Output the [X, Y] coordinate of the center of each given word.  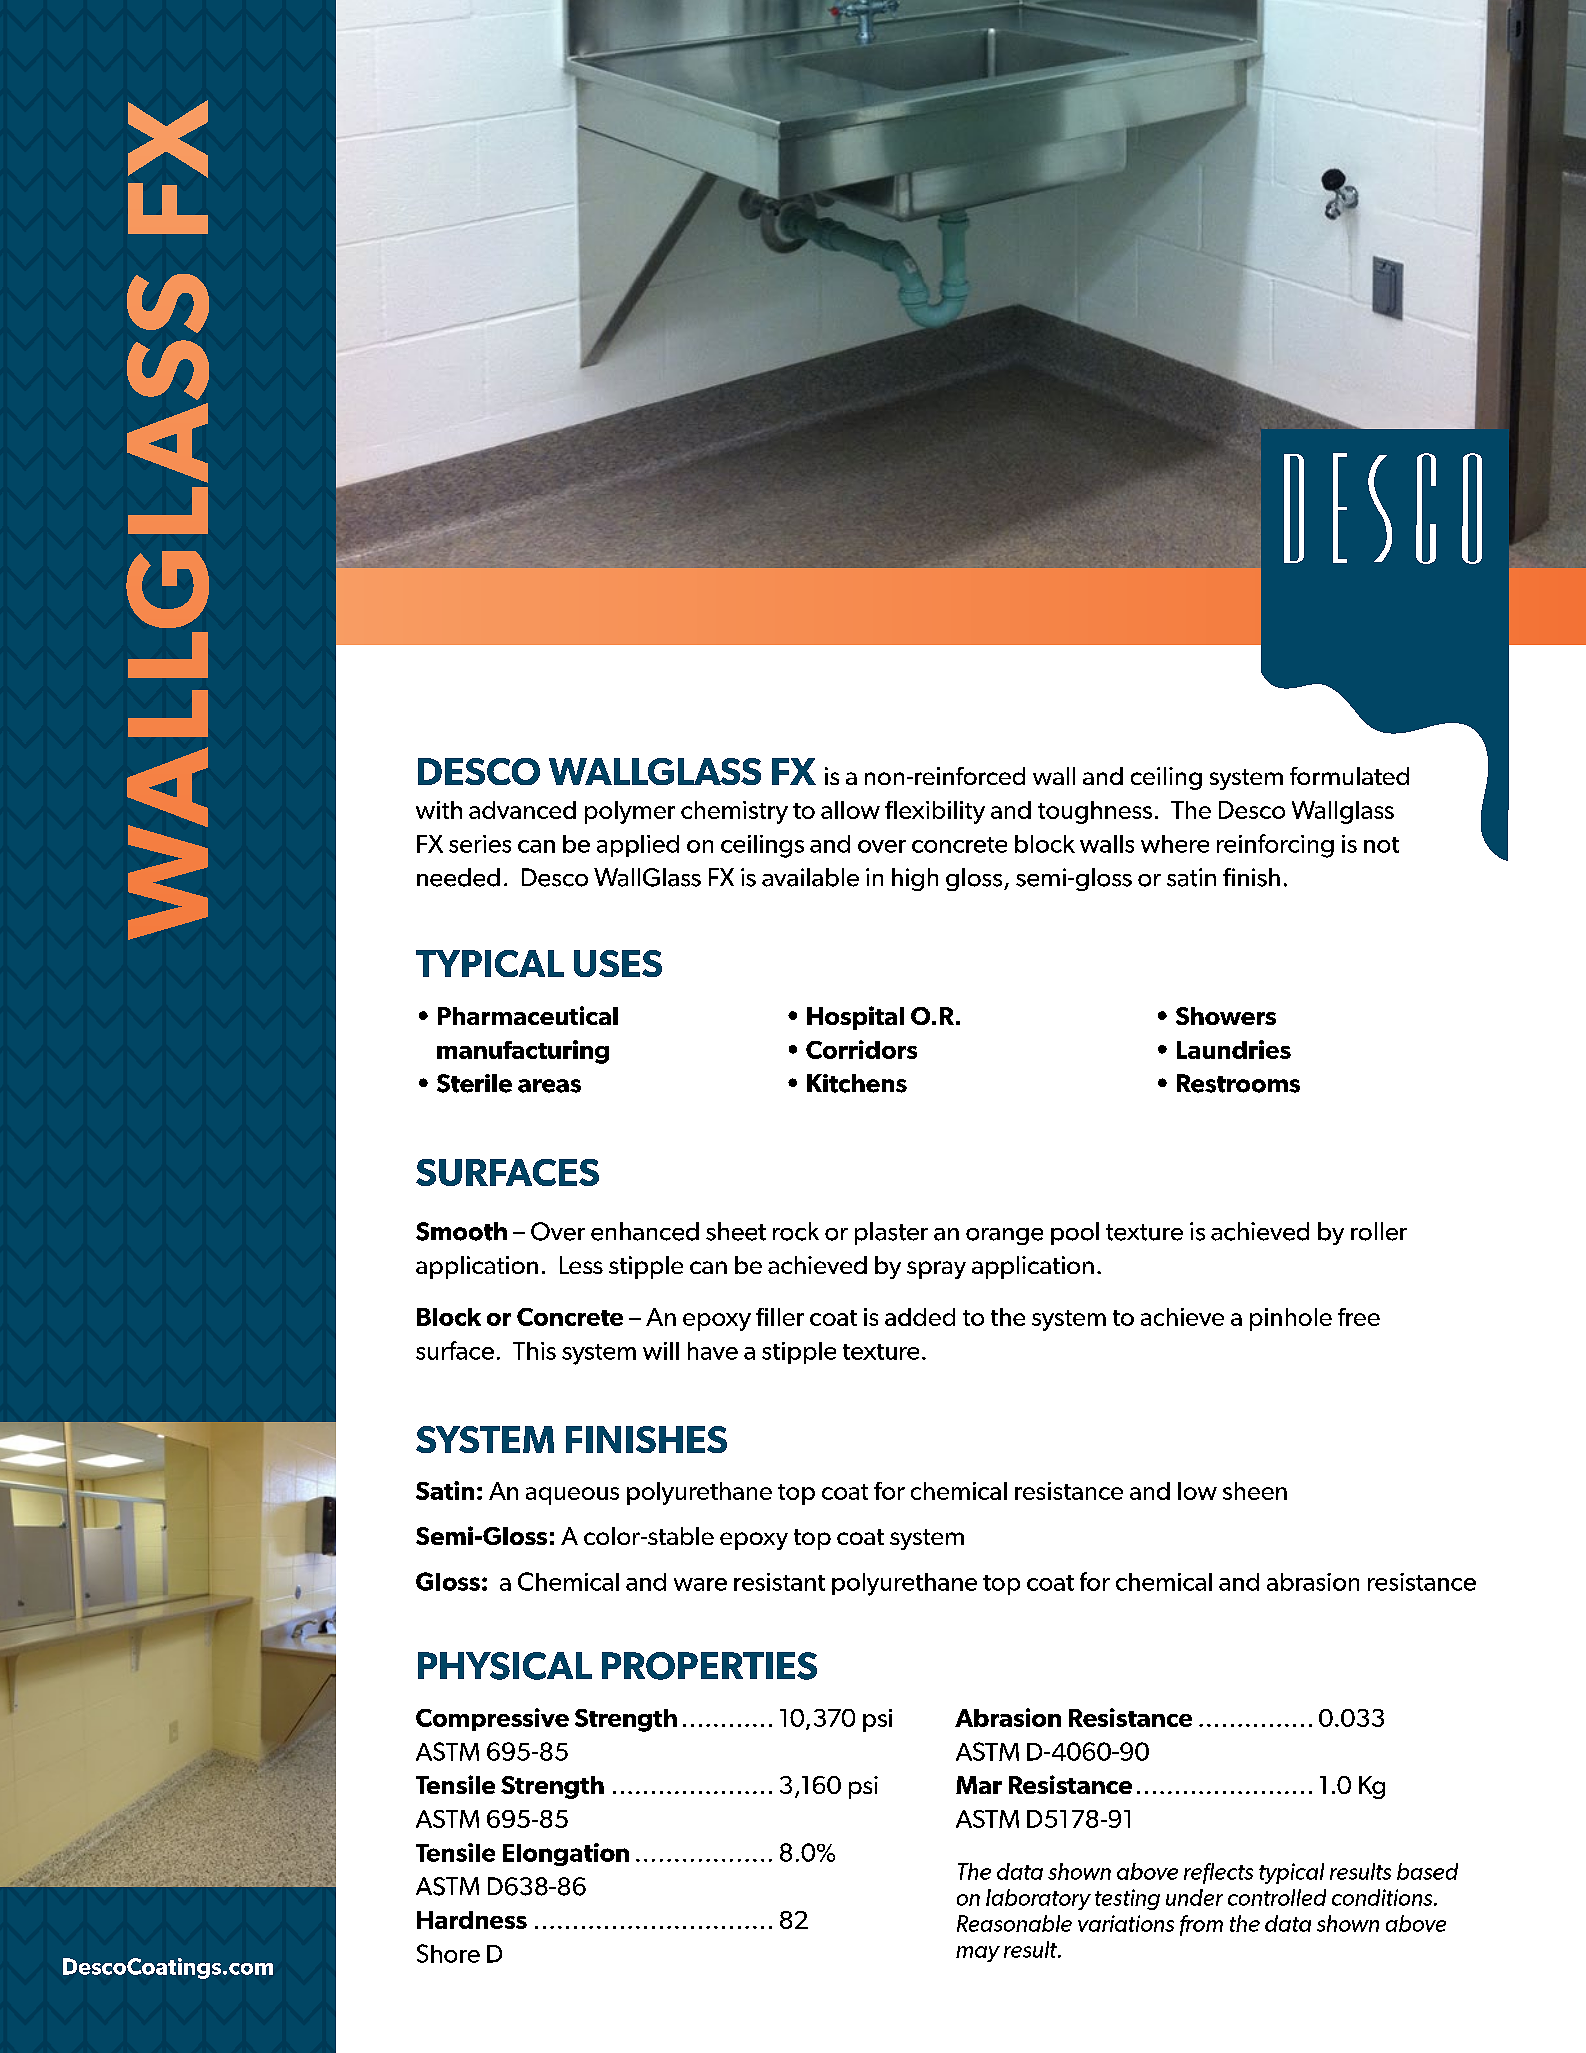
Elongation [566, 1854]
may [978, 1954]
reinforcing [1275, 846]
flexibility [935, 812]
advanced [522, 810]
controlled [1277, 1897]
